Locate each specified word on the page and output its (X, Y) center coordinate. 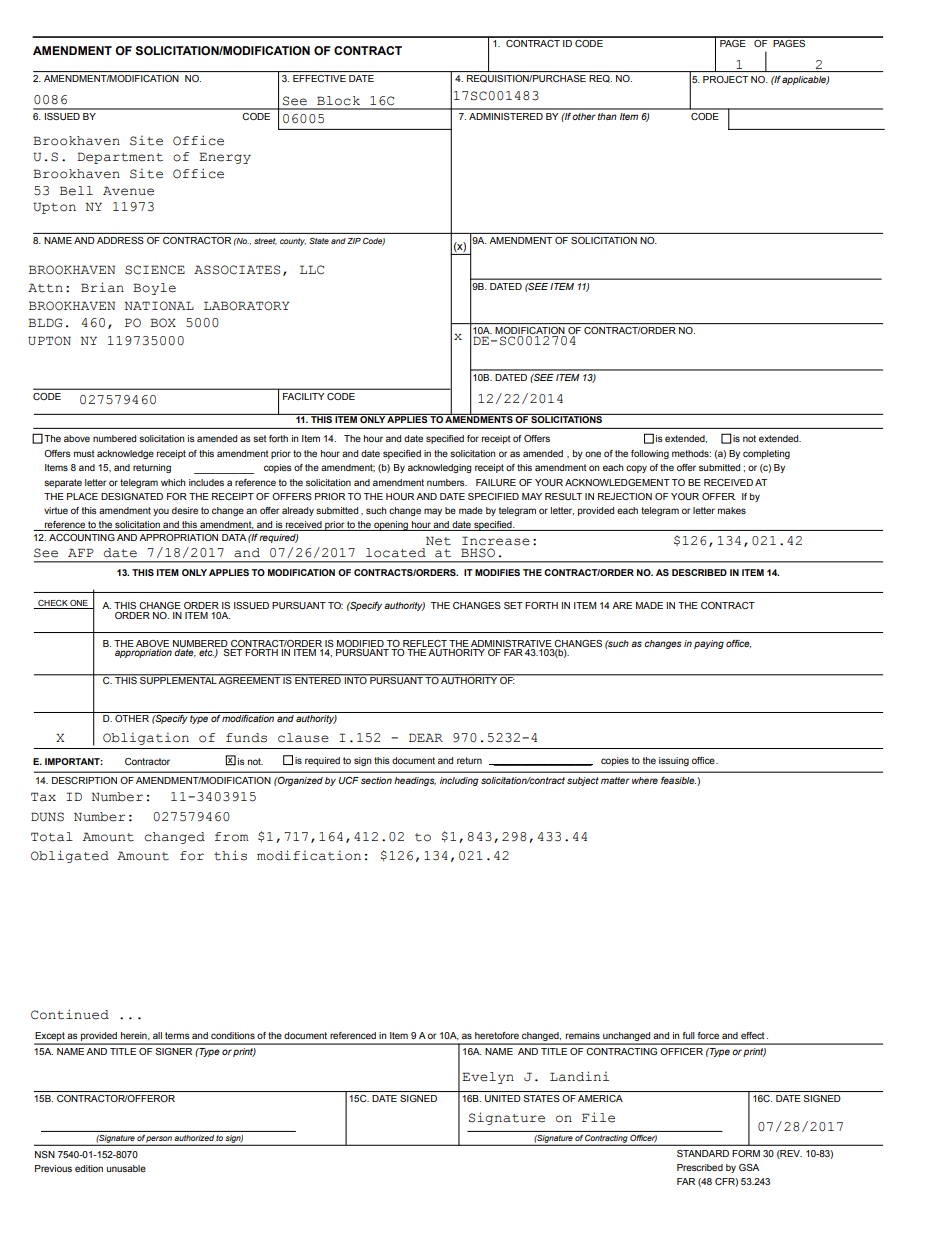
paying (709, 644)
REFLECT (425, 643)
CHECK (53, 603)
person (159, 1140)
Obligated (70, 856)
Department (120, 158)
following (650, 454)
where (645, 780)
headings (415, 781)
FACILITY (303, 396)
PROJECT (725, 79)
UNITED (503, 1098)
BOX (163, 322)
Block (338, 101)
